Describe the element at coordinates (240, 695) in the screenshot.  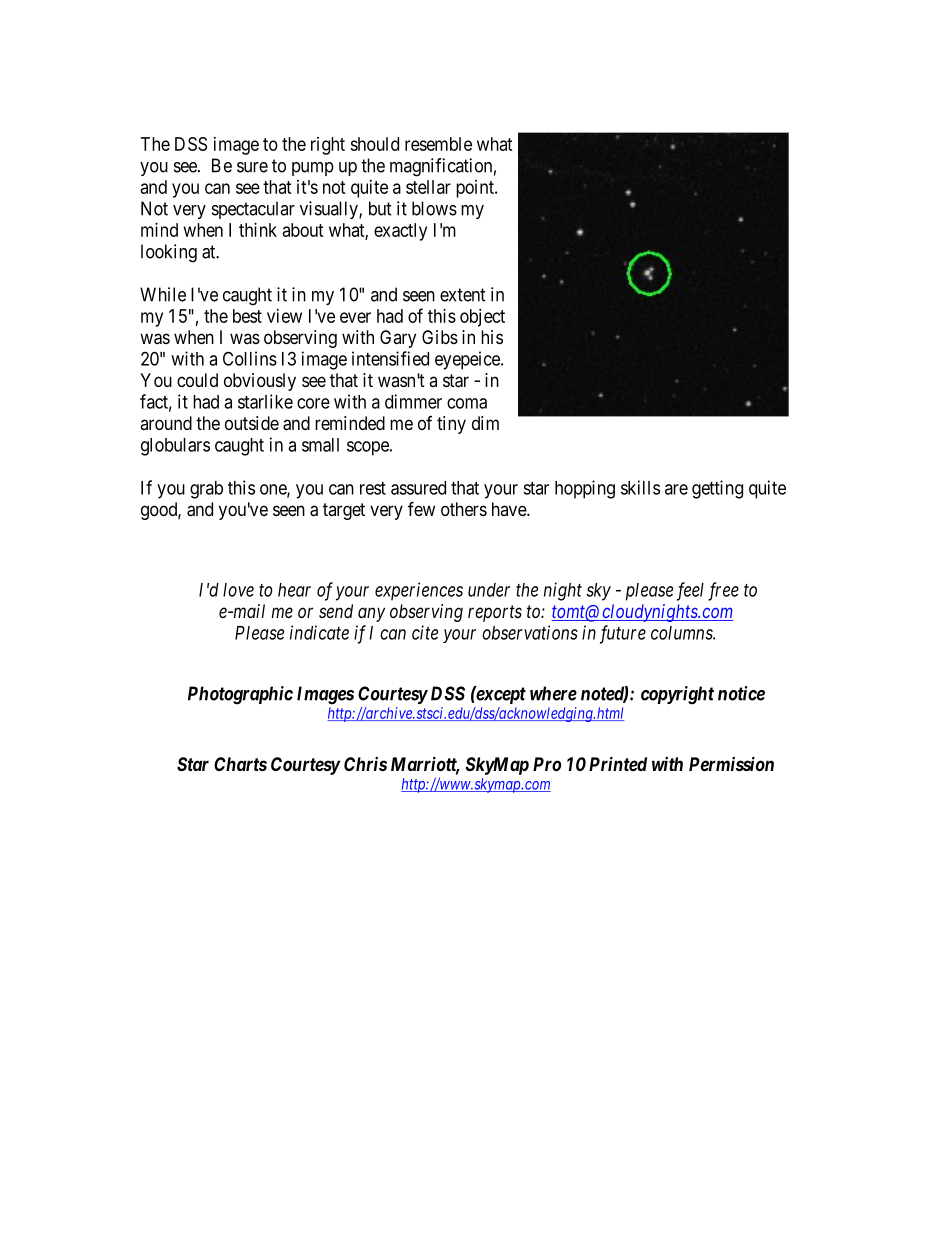
I see `Photographic` at that location.
